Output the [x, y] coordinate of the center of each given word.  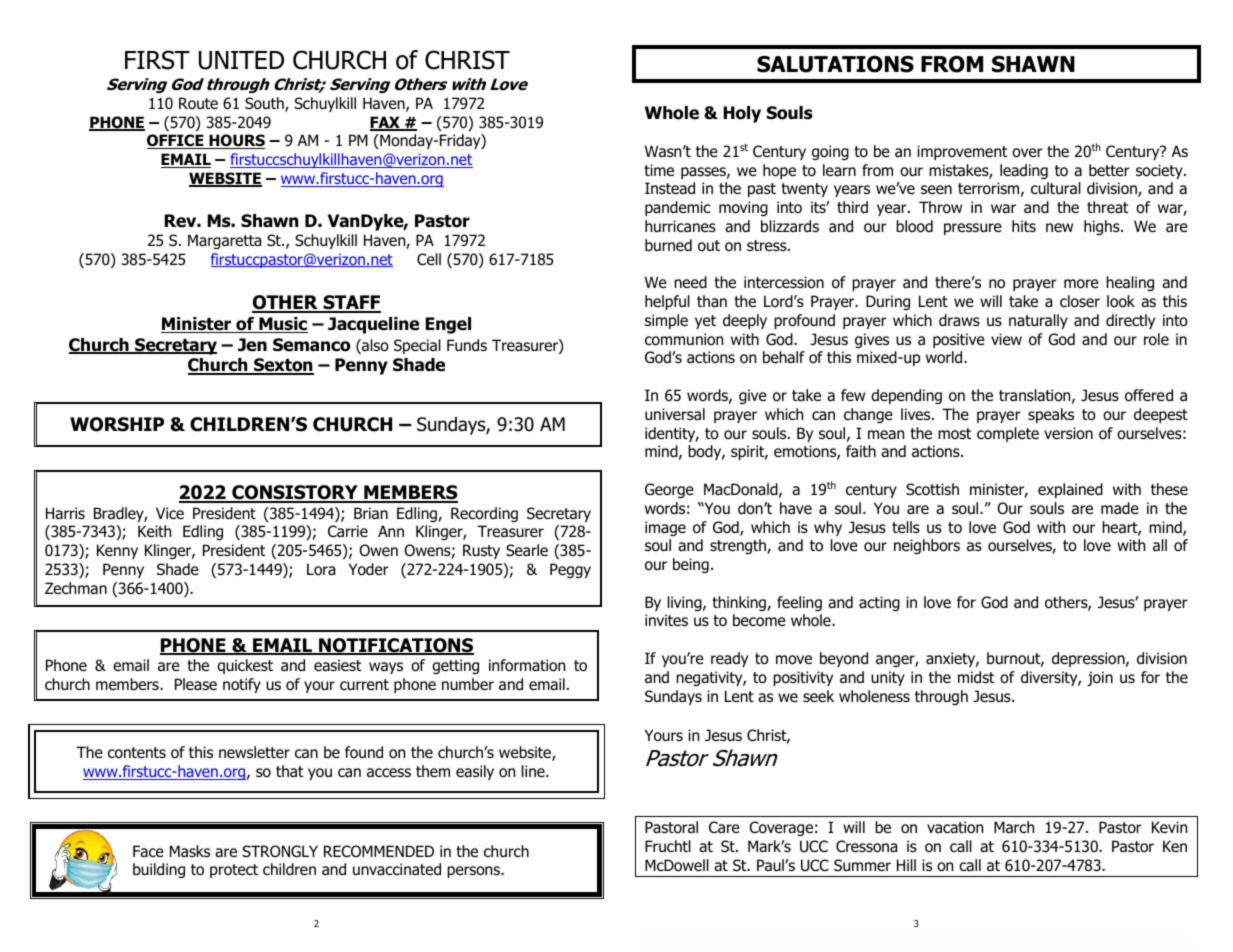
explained [1070, 490]
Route [198, 103]
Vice [170, 513]
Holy [742, 114]
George [669, 490]
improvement [962, 152]
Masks [190, 851]
